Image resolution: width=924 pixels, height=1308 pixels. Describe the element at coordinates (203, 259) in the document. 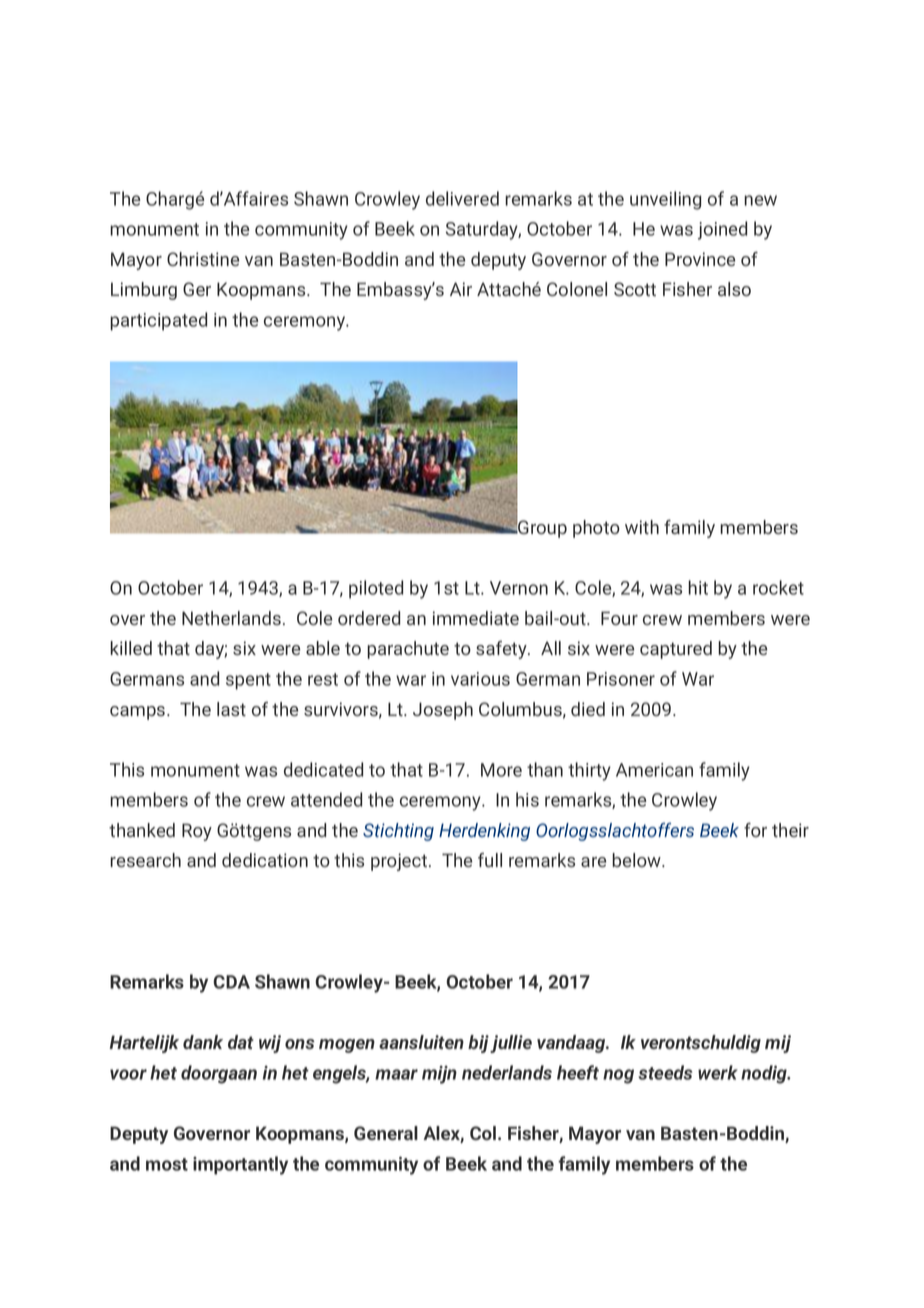

I see `Christine` at that location.
